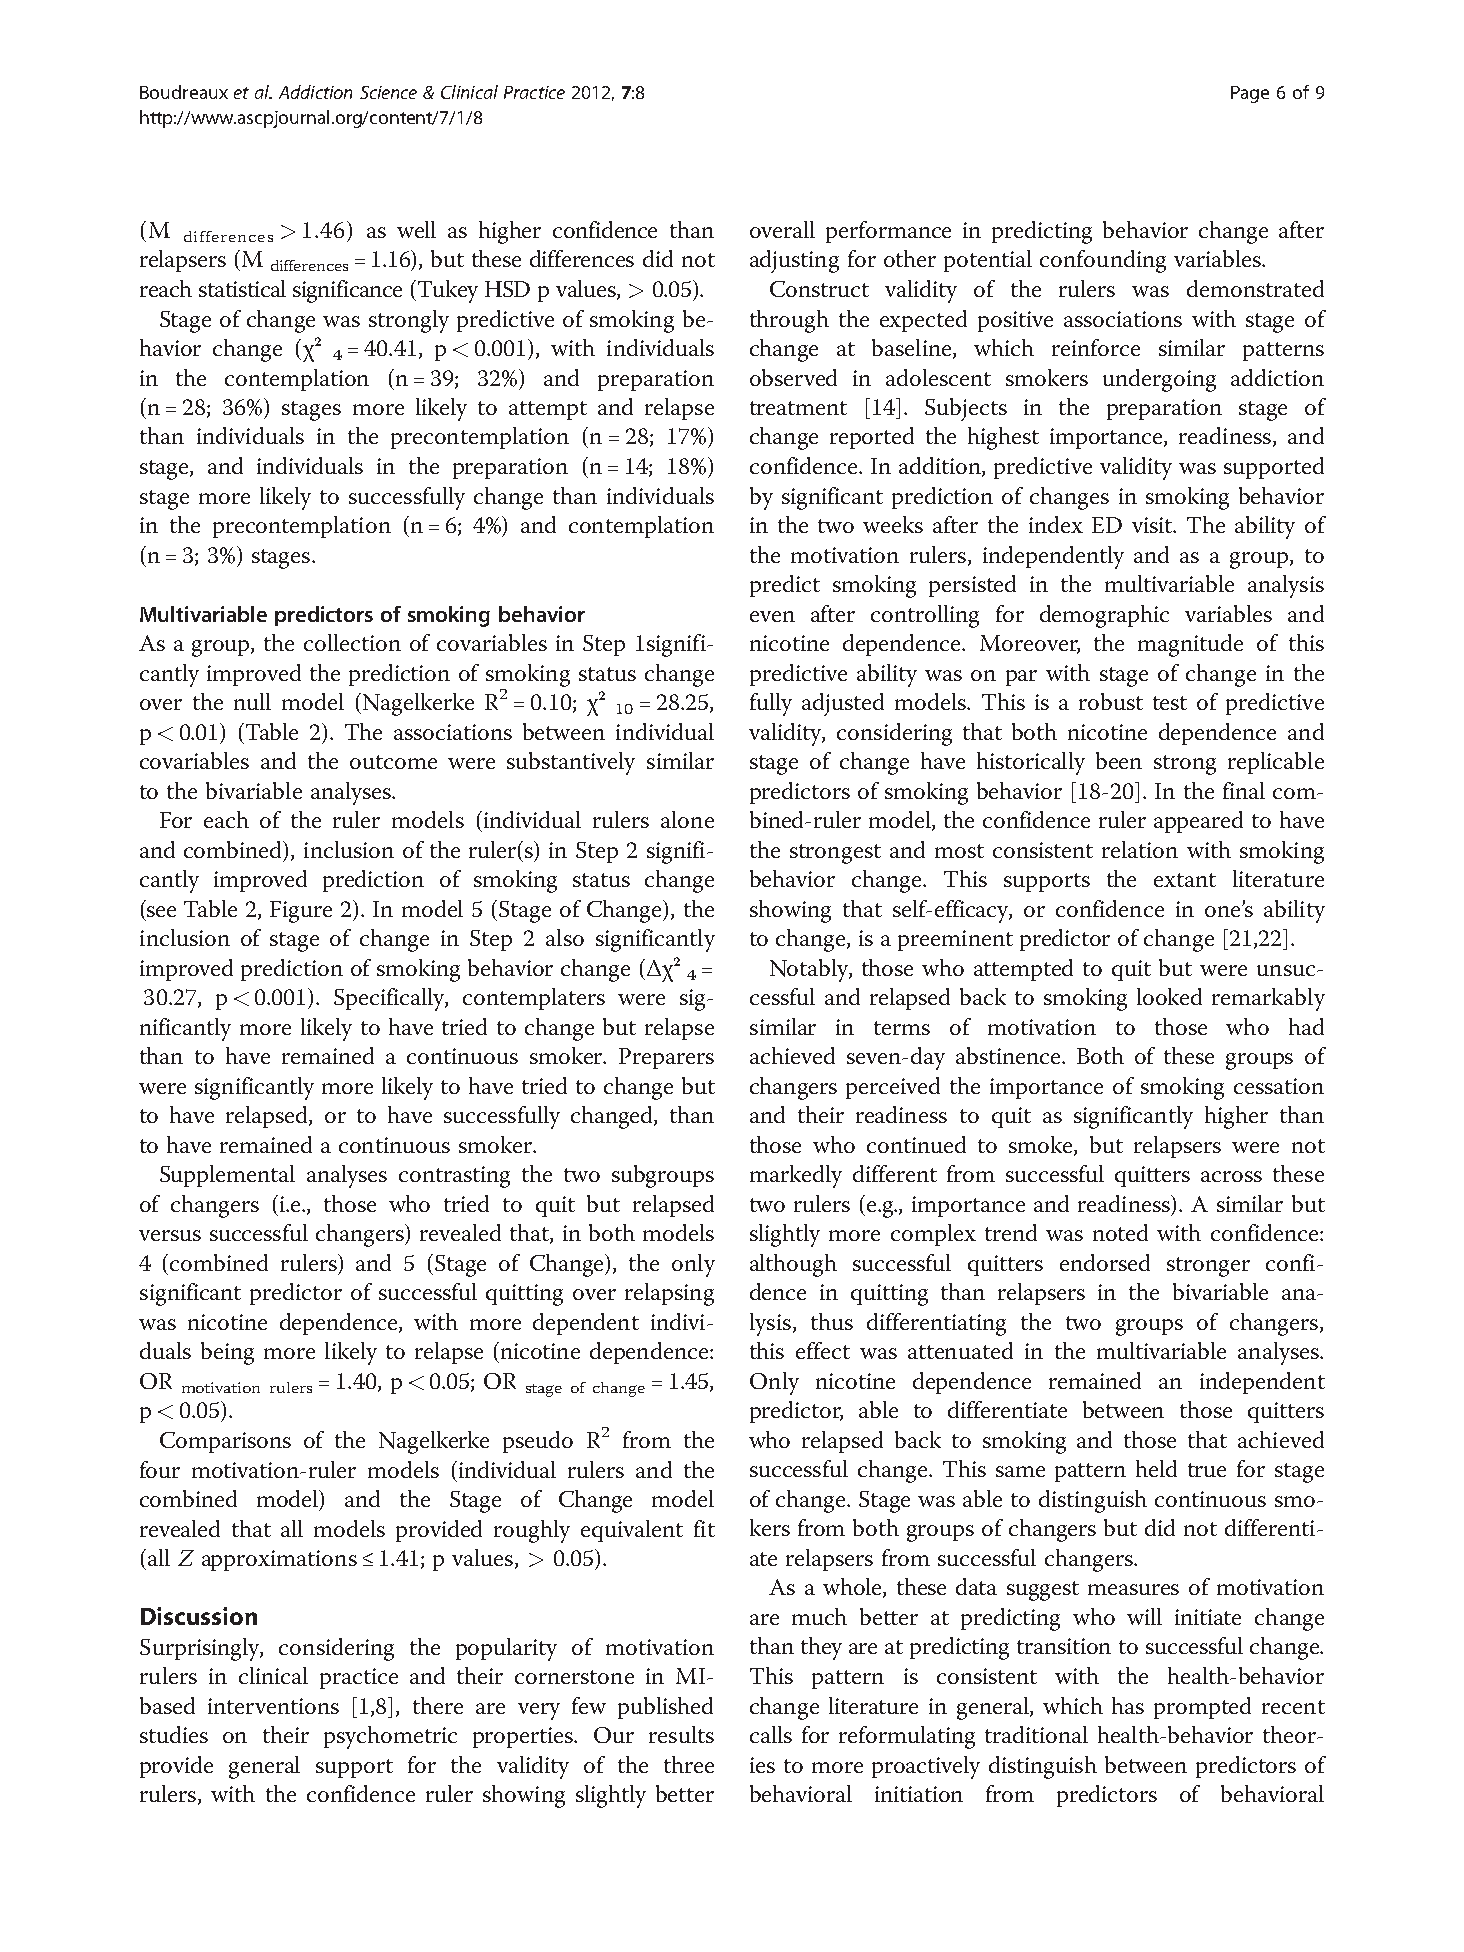  I want to click on Science, so click(388, 92).
